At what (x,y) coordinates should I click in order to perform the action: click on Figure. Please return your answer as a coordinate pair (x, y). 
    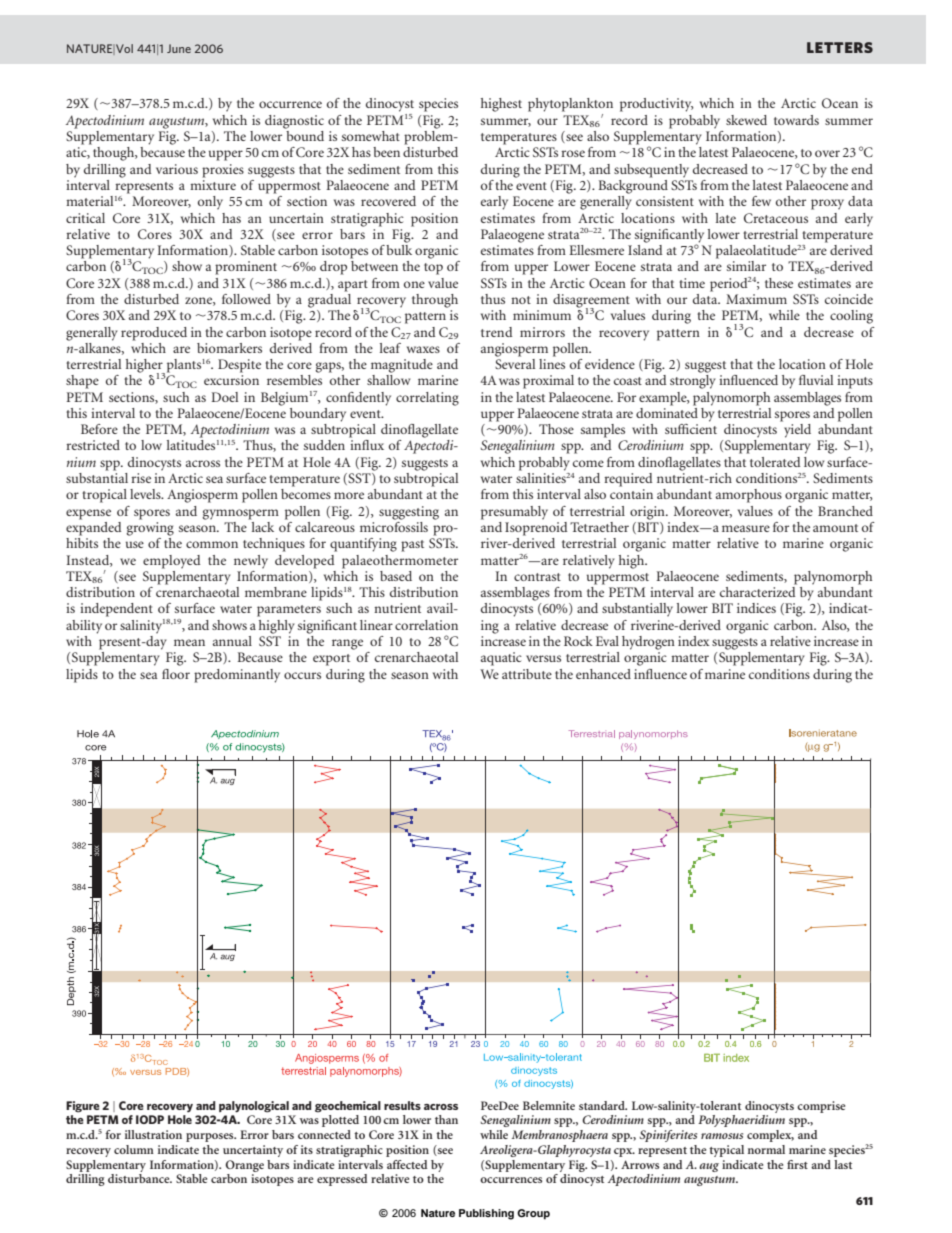
    Looking at the image, I should click on (83, 1107).
